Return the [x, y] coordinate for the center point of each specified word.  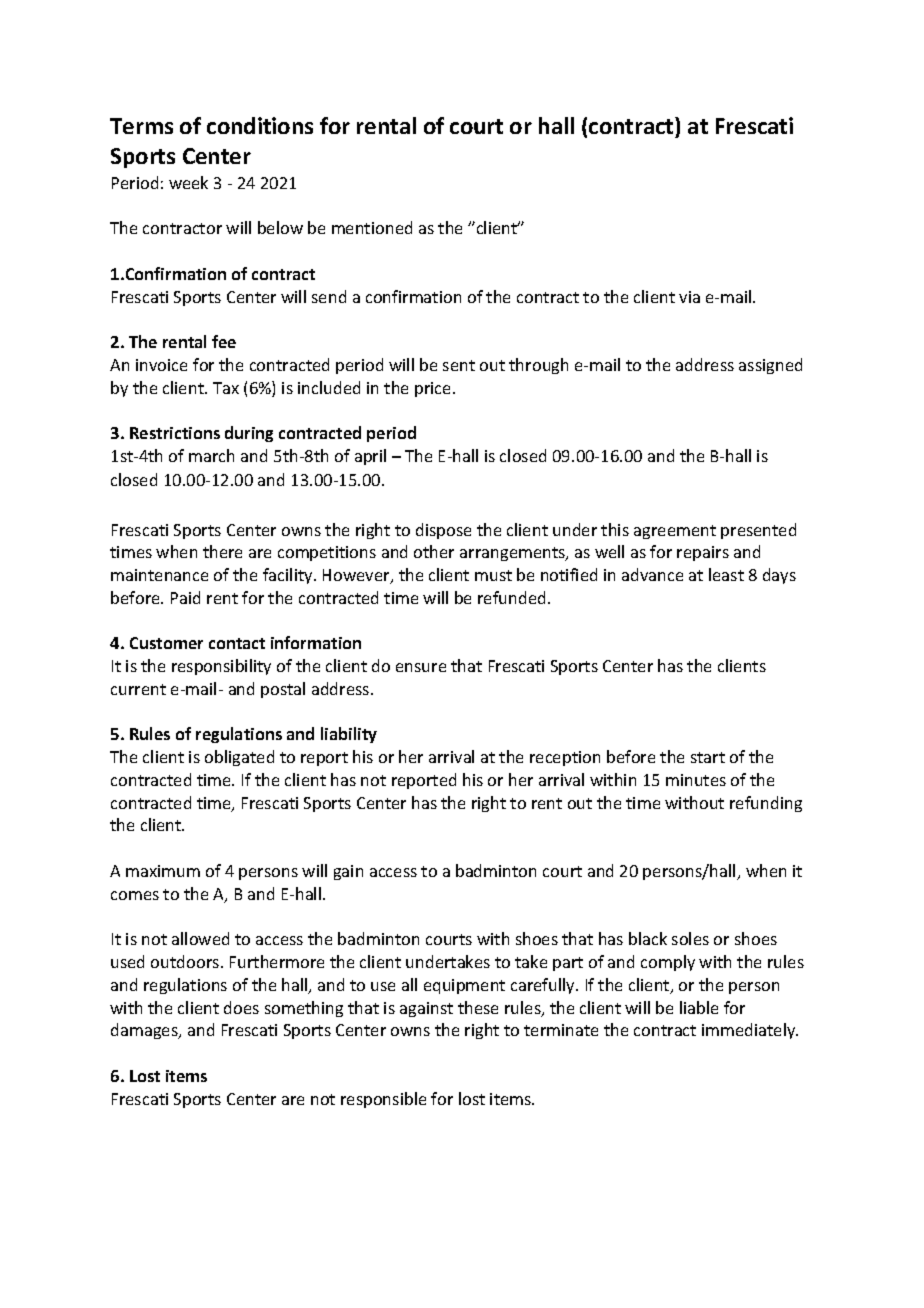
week [188, 182]
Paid [185, 597]
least [726, 574]
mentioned [372, 227]
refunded [511, 597]
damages [145, 1031]
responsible [383, 1100]
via [689, 297]
